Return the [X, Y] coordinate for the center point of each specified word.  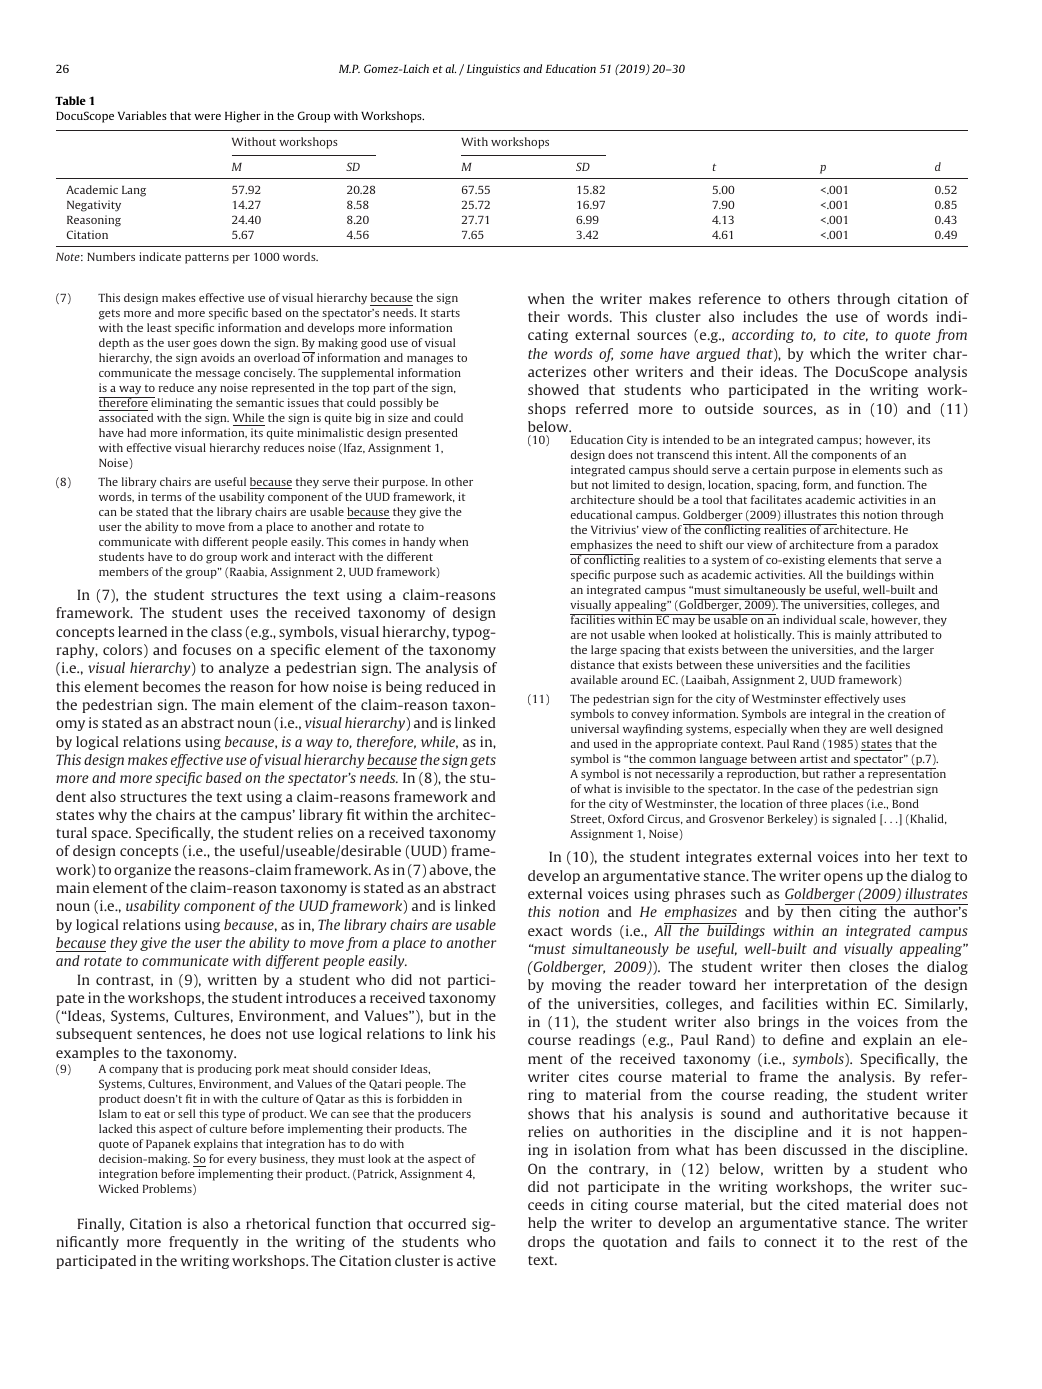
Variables [142, 115]
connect [790, 1242]
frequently [204, 1243]
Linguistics [493, 70]
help [542, 1224]
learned [142, 631]
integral [830, 715]
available [594, 679]
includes [770, 316]
